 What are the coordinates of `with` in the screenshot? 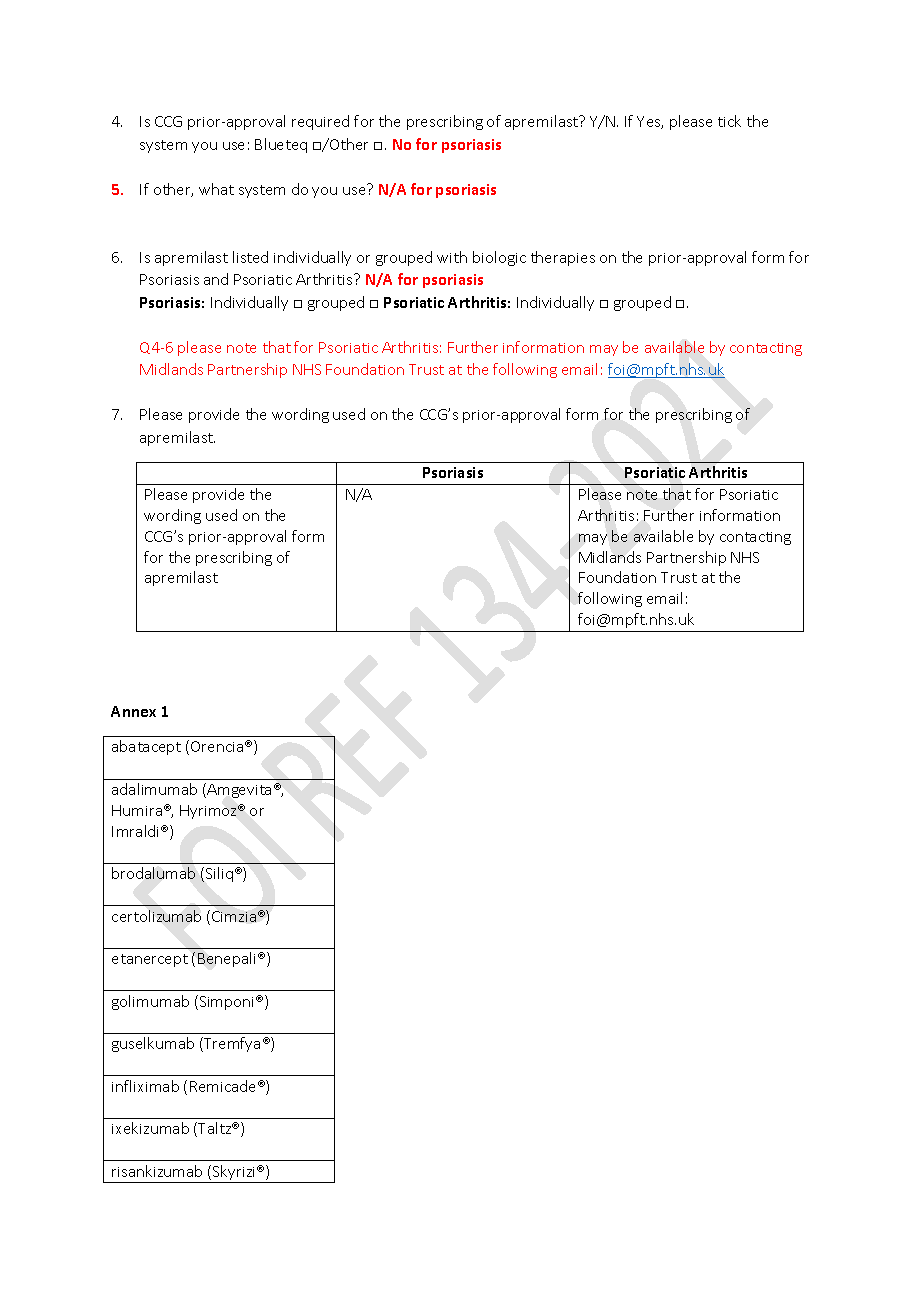 It's located at (452, 257).
